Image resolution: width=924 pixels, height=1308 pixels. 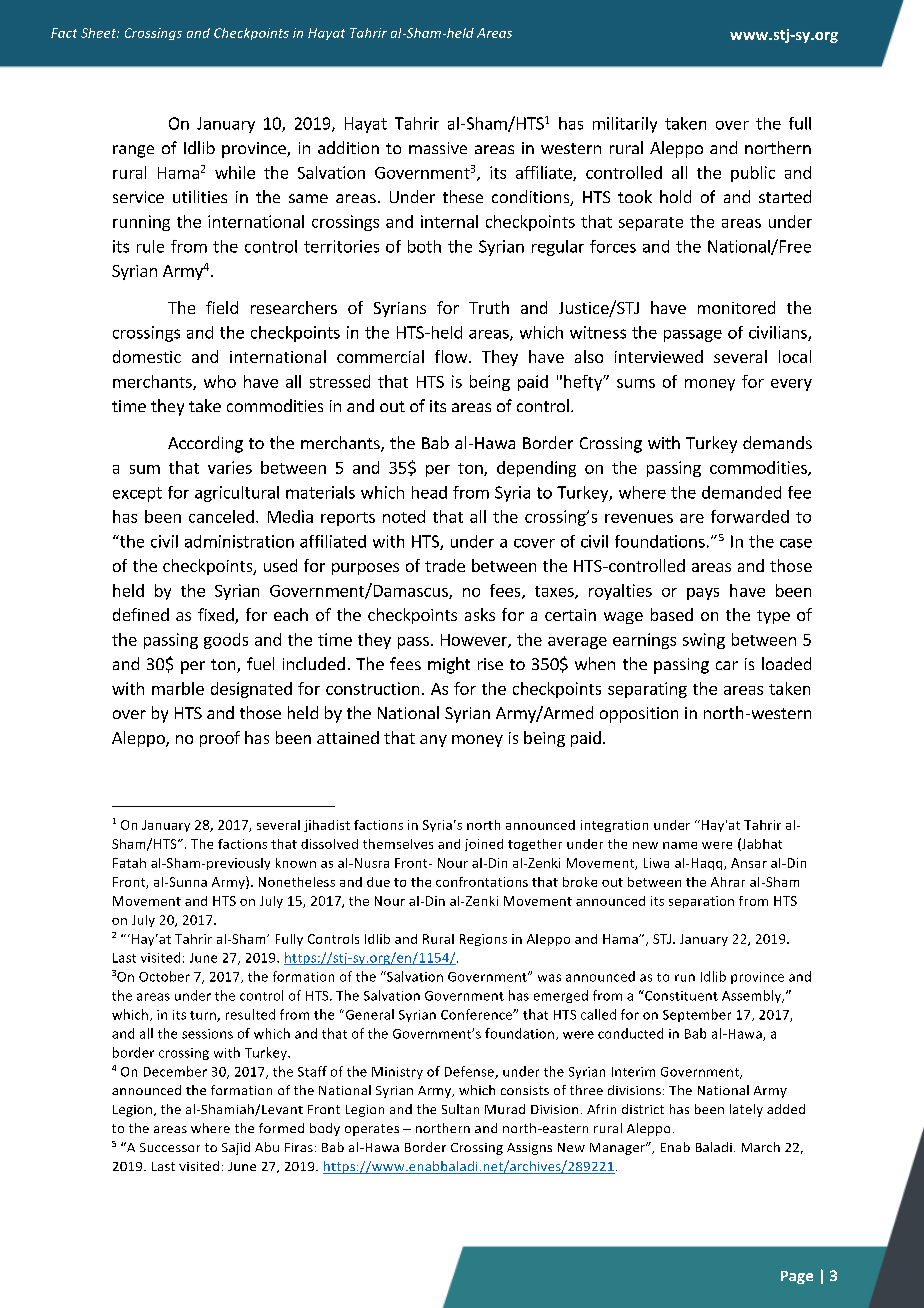 What do you see at coordinates (100, 33) in the screenshot?
I see `Sheet` at bounding box center [100, 33].
